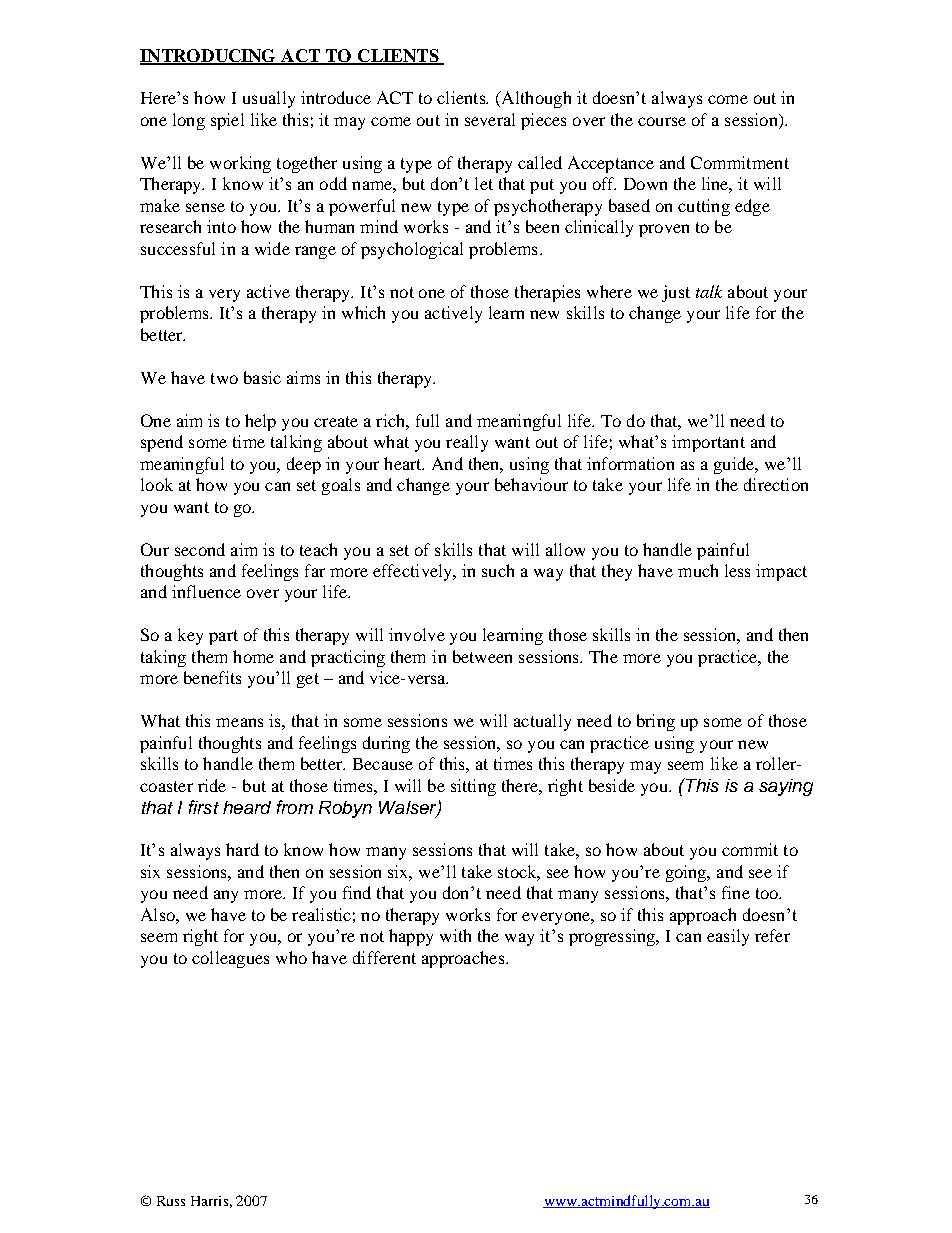 This screenshot has width=952, height=1233. I want to click on course, so click(662, 121).
